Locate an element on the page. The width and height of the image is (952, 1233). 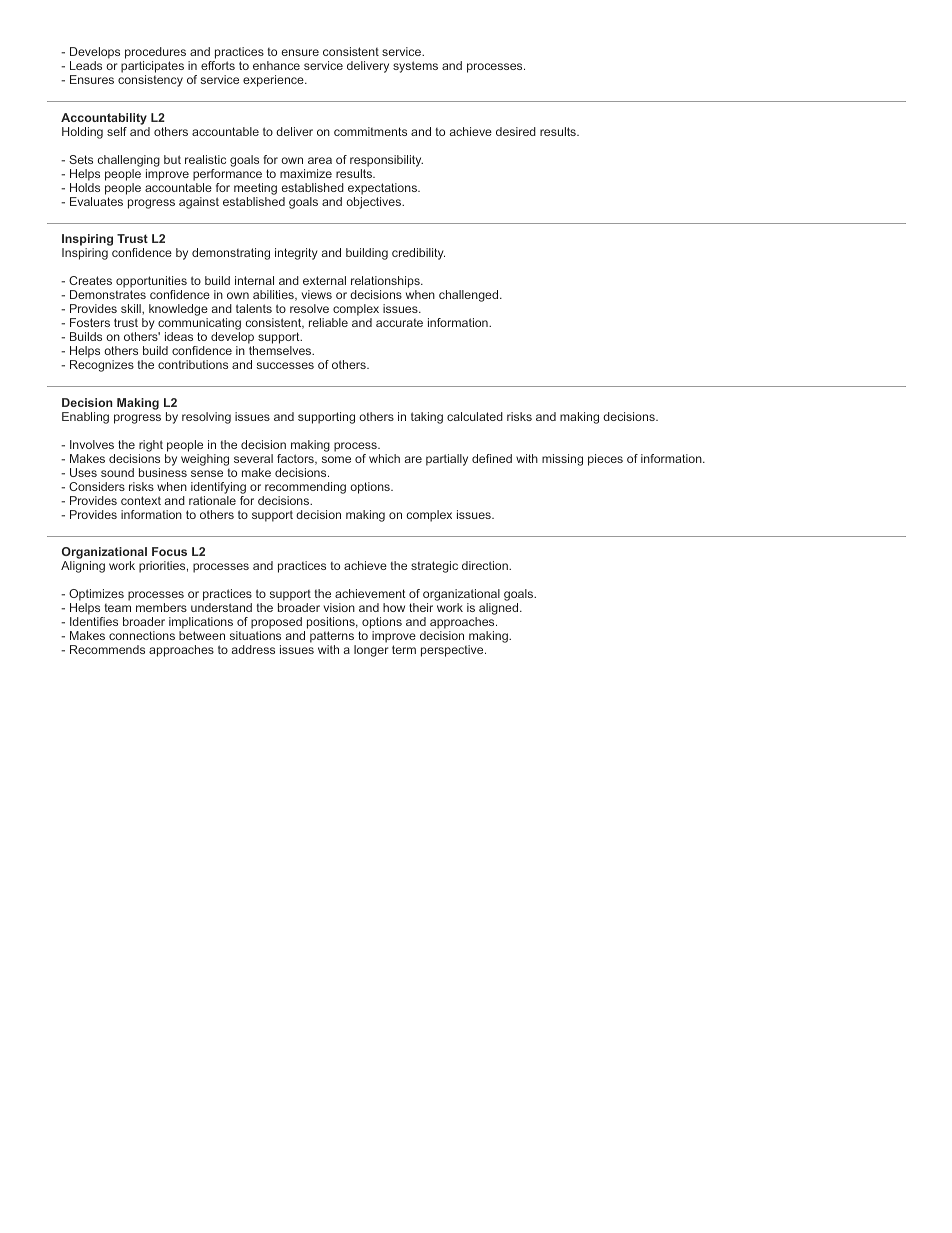
enhance is located at coordinates (276, 65).
